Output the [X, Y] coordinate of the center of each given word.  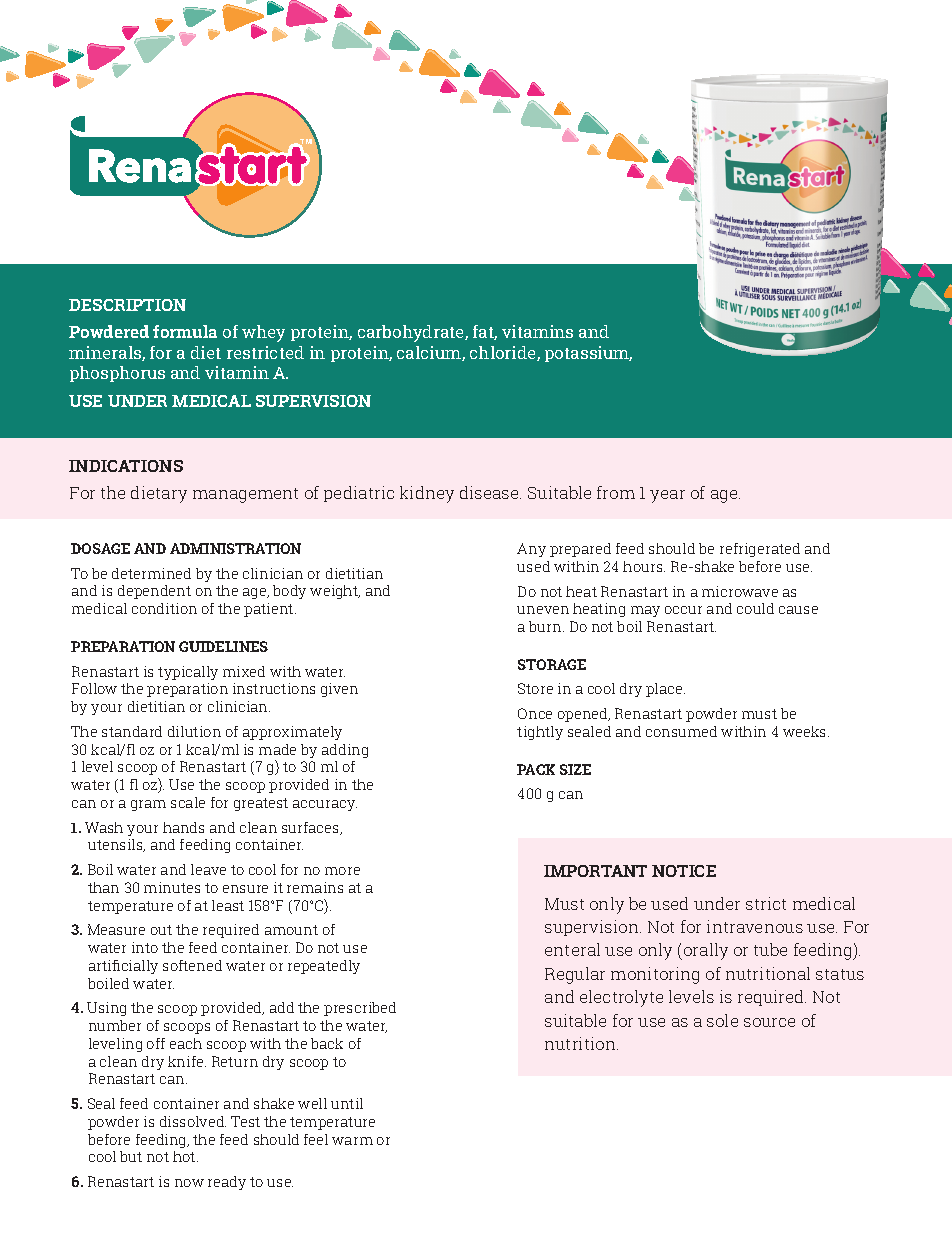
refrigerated [760, 550]
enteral [572, 949]
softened [192, 965]
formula [185, 331]
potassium [588, 354]
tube [770, 949]
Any [531, 550]
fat [485, 332]
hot [185, 1156]
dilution [194, 731]
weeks [806, 731]
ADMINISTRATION [235, 548]
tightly [540, 733]
